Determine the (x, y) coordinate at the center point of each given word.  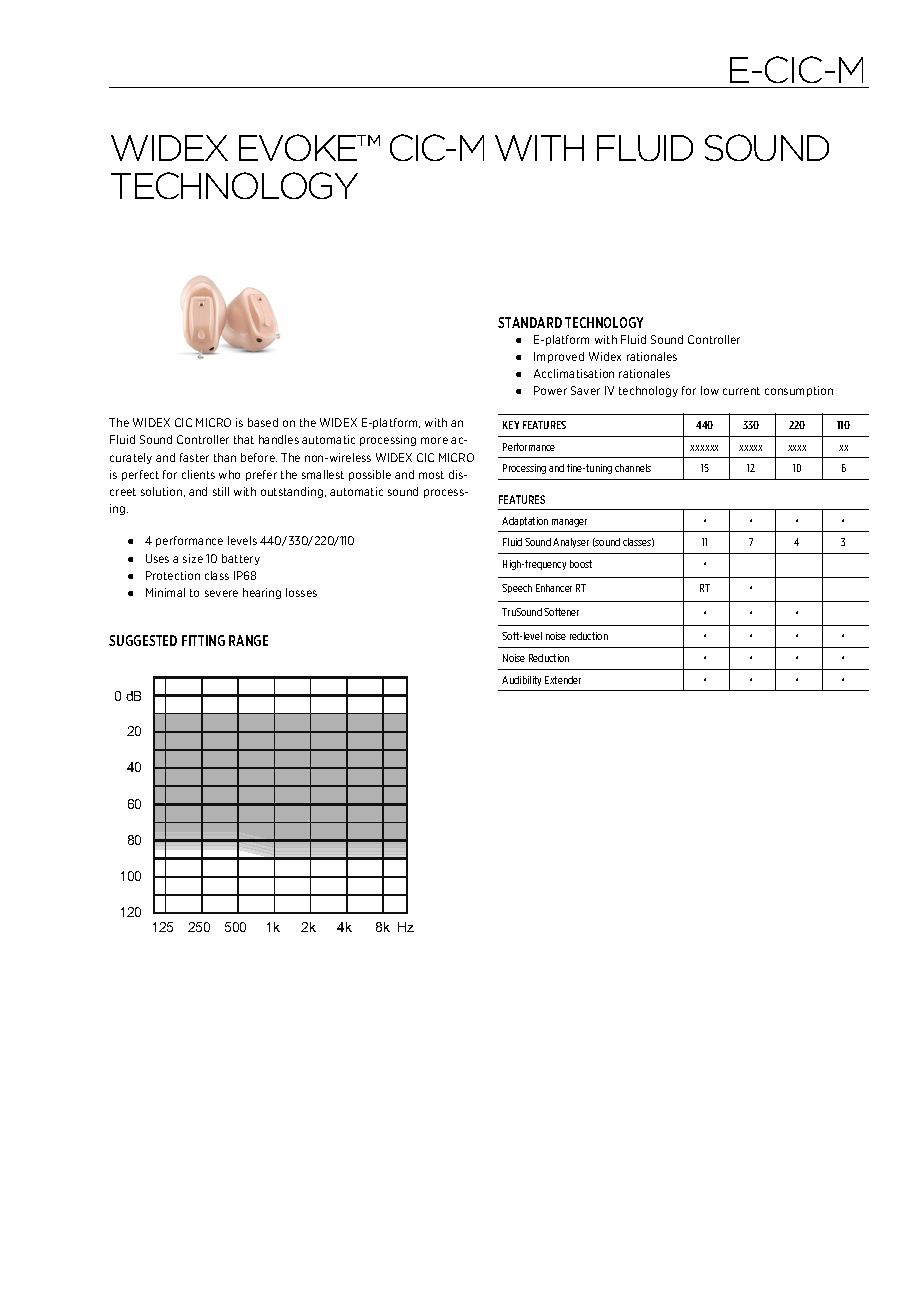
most (431, 475)
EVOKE (299, 147)
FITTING (203, 640)
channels (633, 468)
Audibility (521, 681)
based (263, 422)
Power (550, 390)
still (221, 491)
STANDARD (530, 322)
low (710, 390)
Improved (559, 357)
